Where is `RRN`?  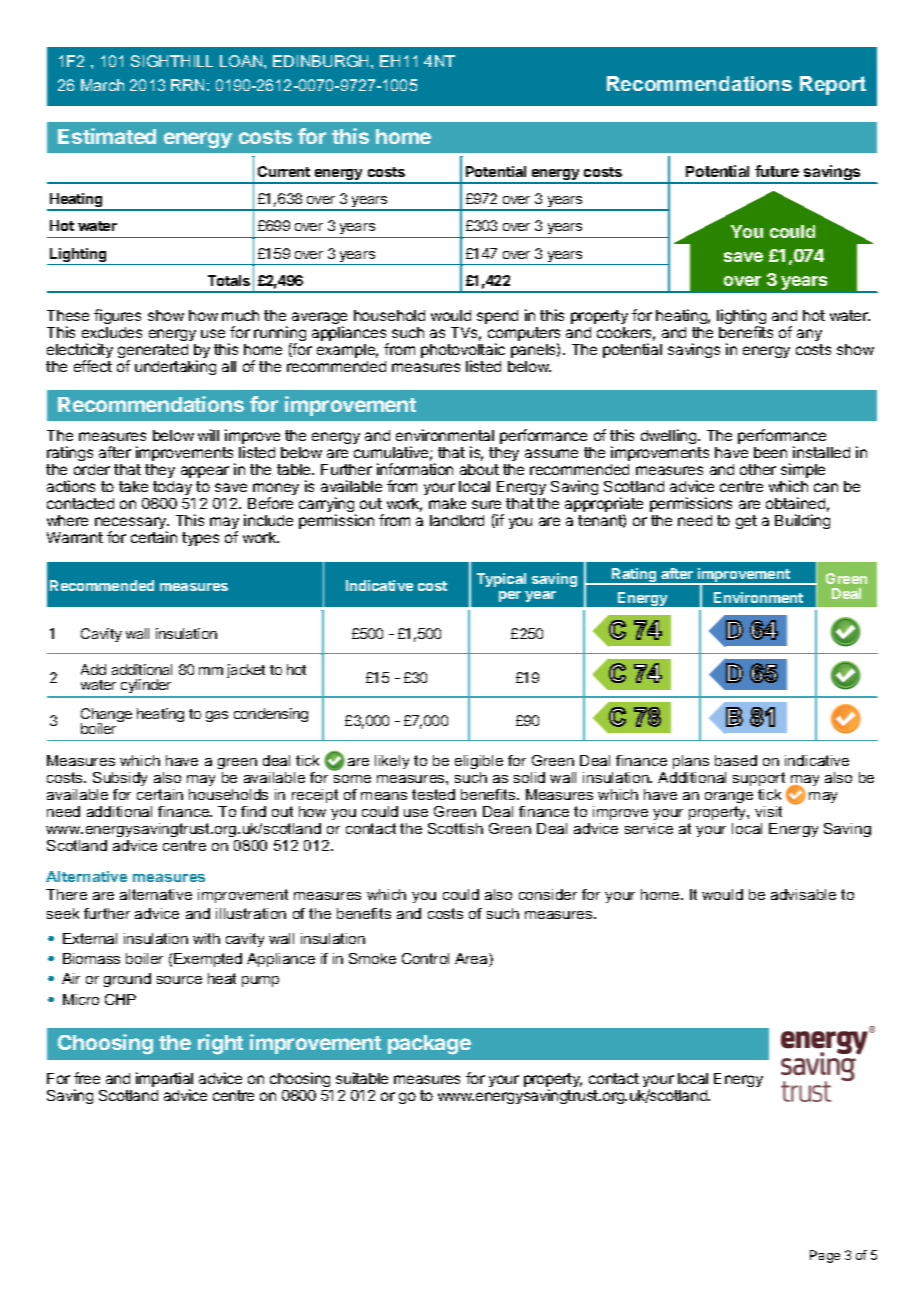 RRN is located at coordinates (187, 85).
